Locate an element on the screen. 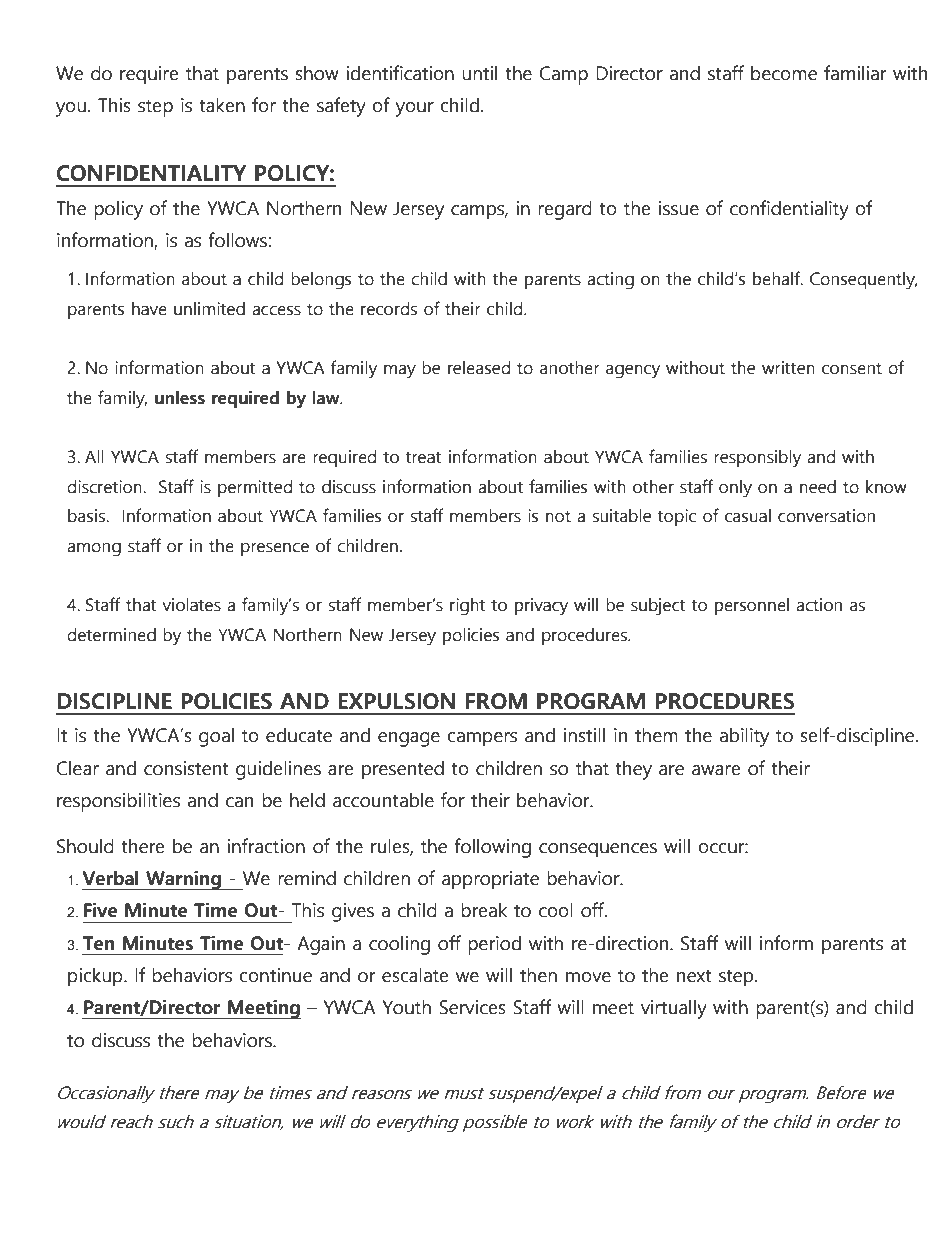  become is located at coordinates (784, 73).
